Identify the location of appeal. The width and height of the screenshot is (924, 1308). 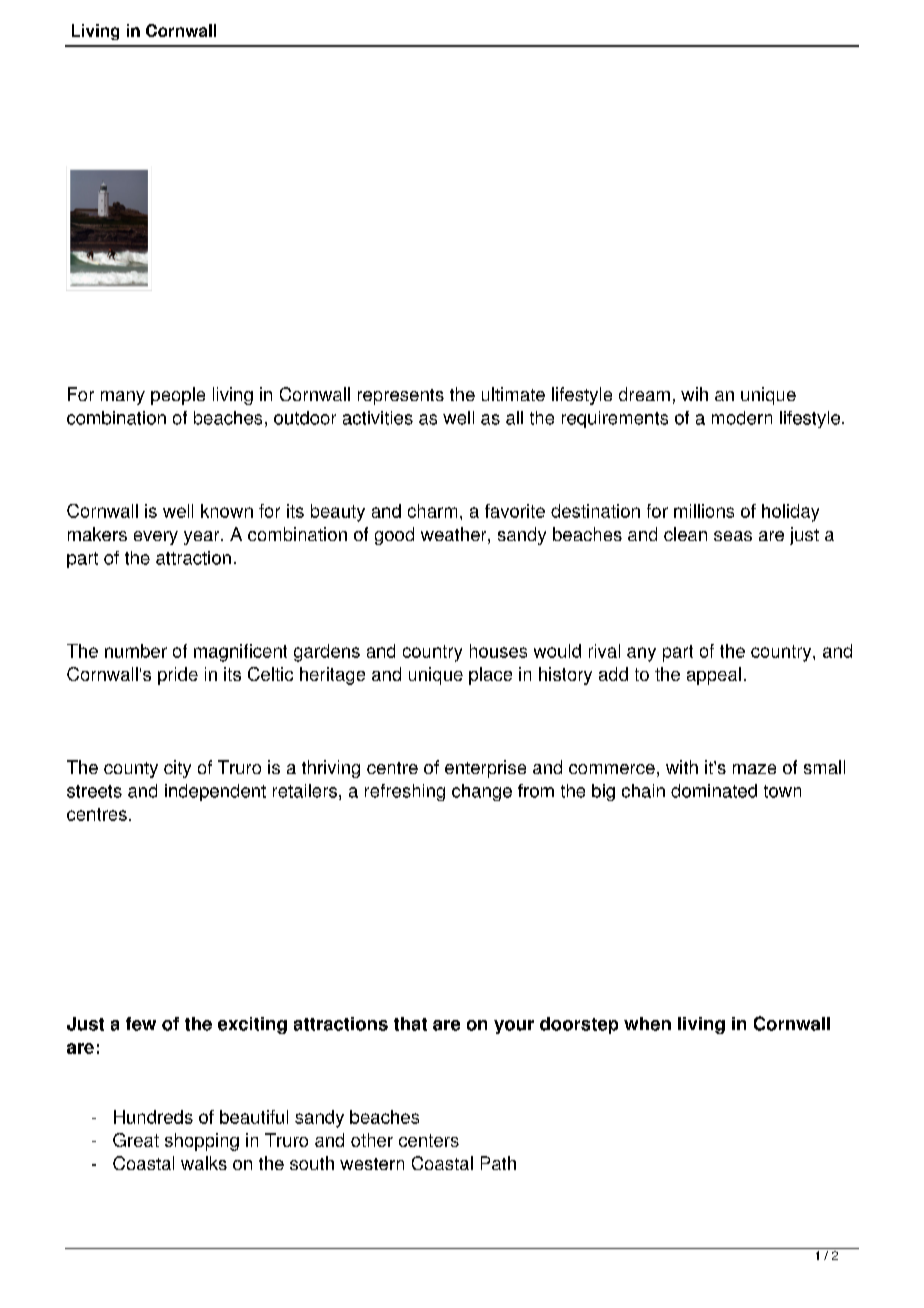
(714, 676).
